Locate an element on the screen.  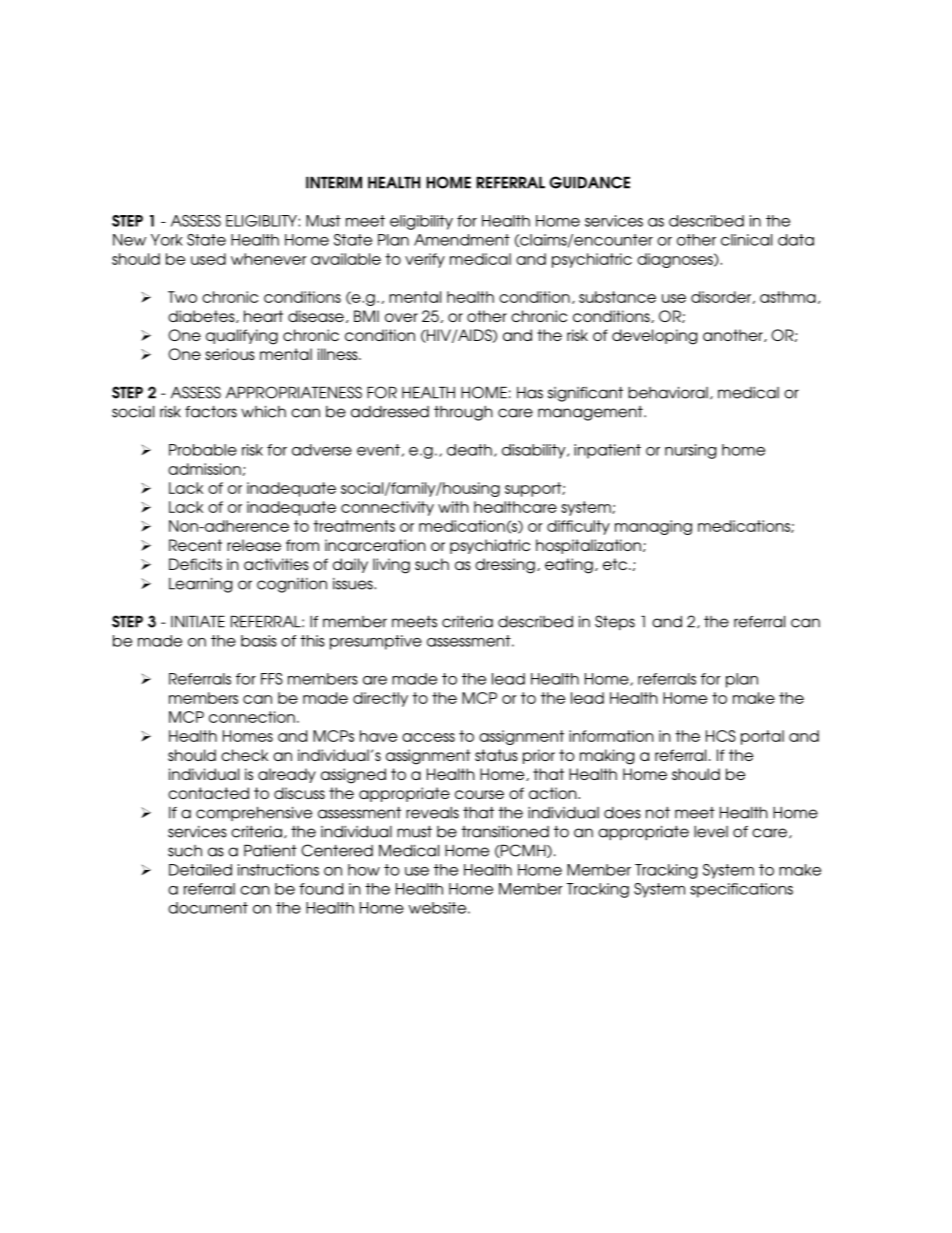
dressing is located at coordinates (505, 566).
